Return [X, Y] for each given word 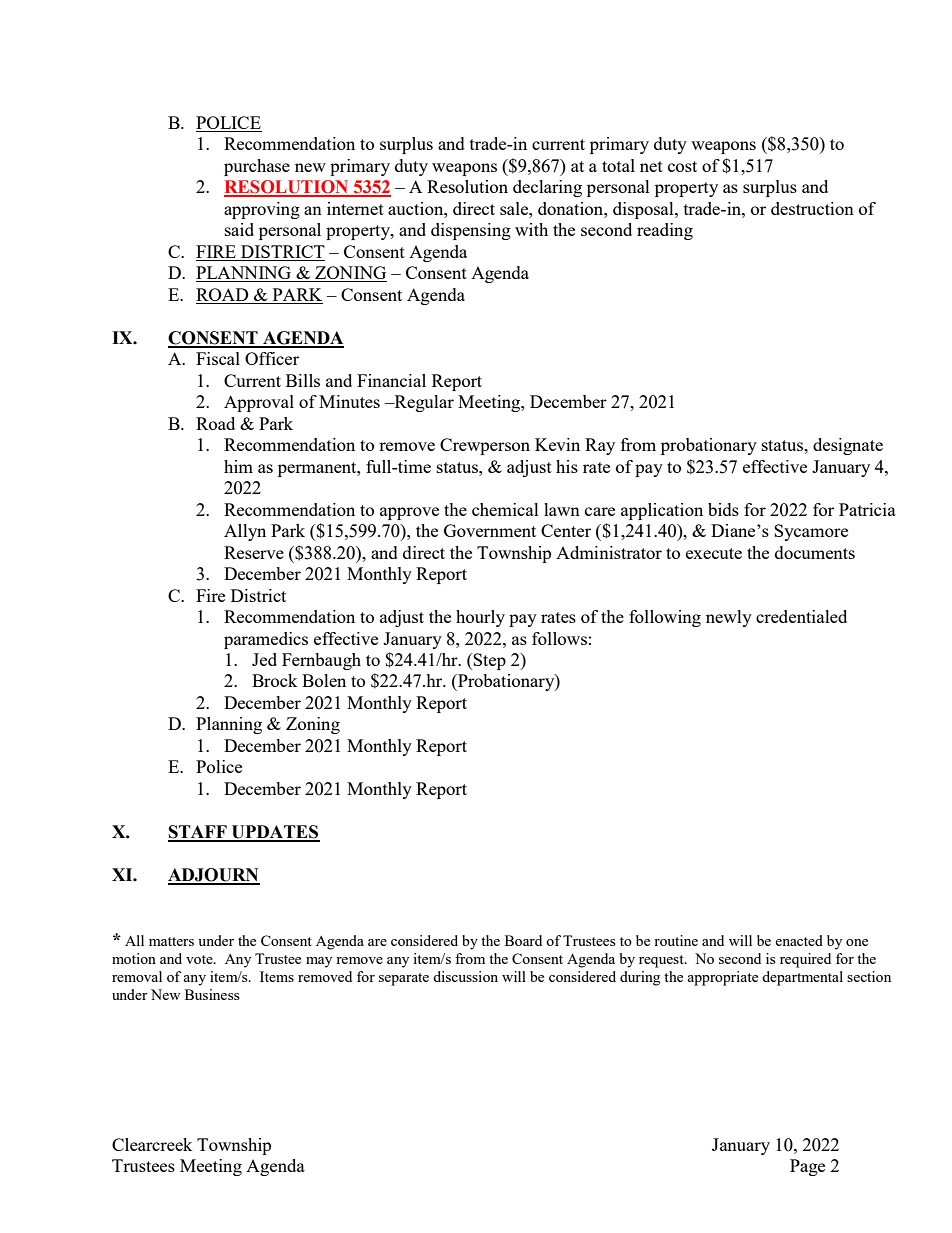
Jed [264, 659]
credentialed [801, 616]
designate [848, 446]
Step [489, 661]
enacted [799, 940]
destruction [812, 208]
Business [212, 994]
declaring [547, 188]
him [238, 466]
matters [171, 941]
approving [262, 210]
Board [523, 940]
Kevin [557, 444]
